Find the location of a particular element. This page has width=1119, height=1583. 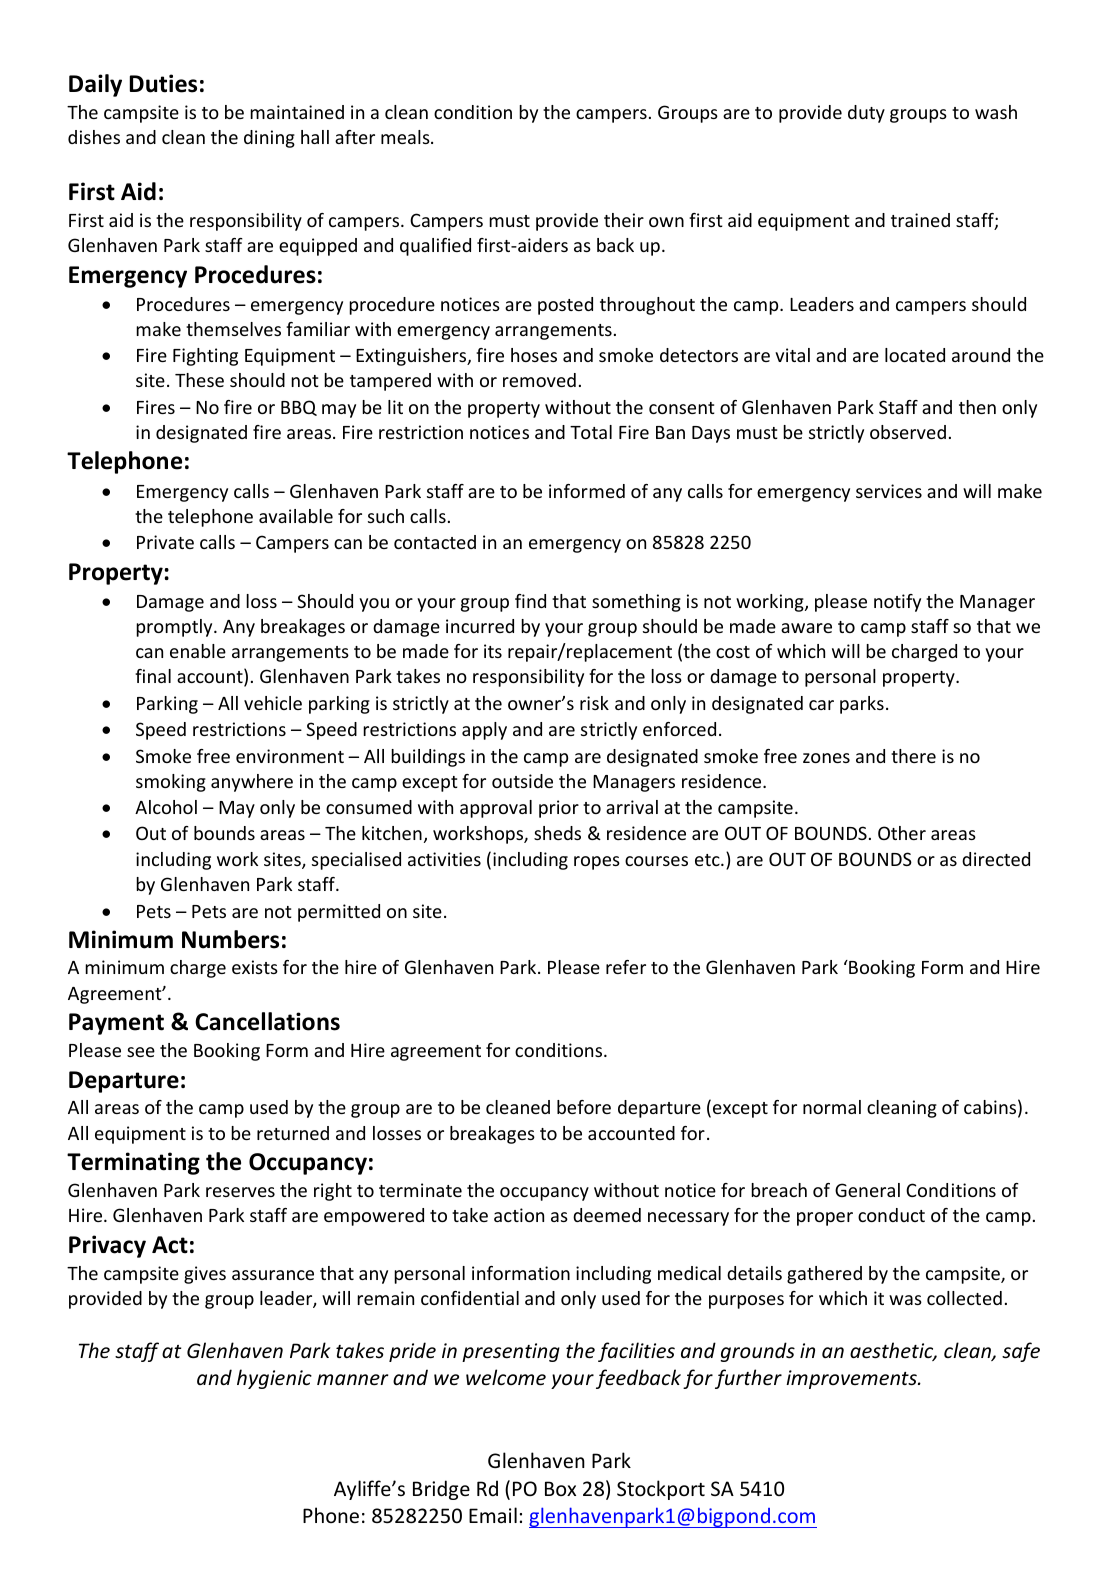

duty is located at coordinates (866, 114).
